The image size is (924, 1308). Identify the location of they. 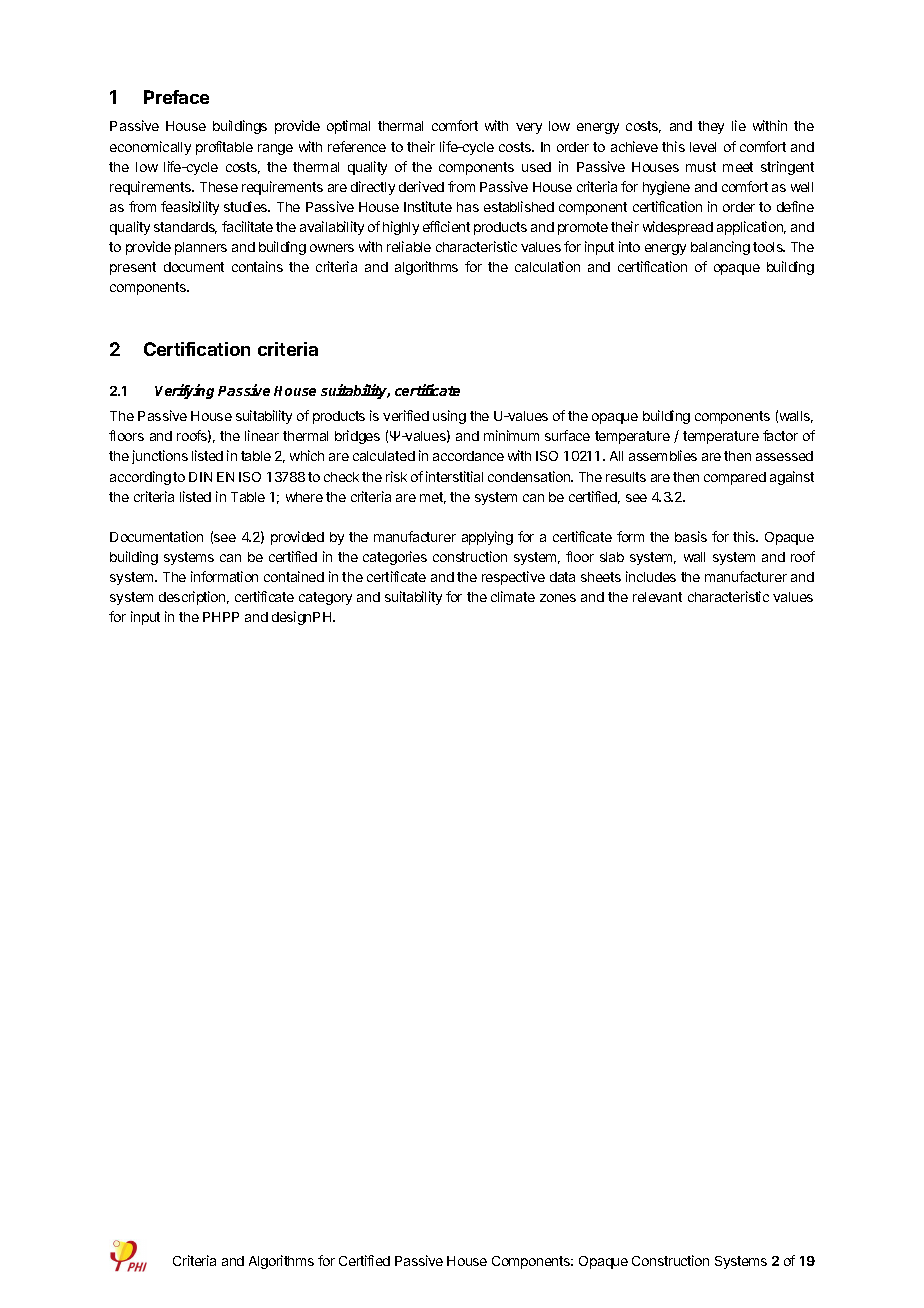
(711, 127).
